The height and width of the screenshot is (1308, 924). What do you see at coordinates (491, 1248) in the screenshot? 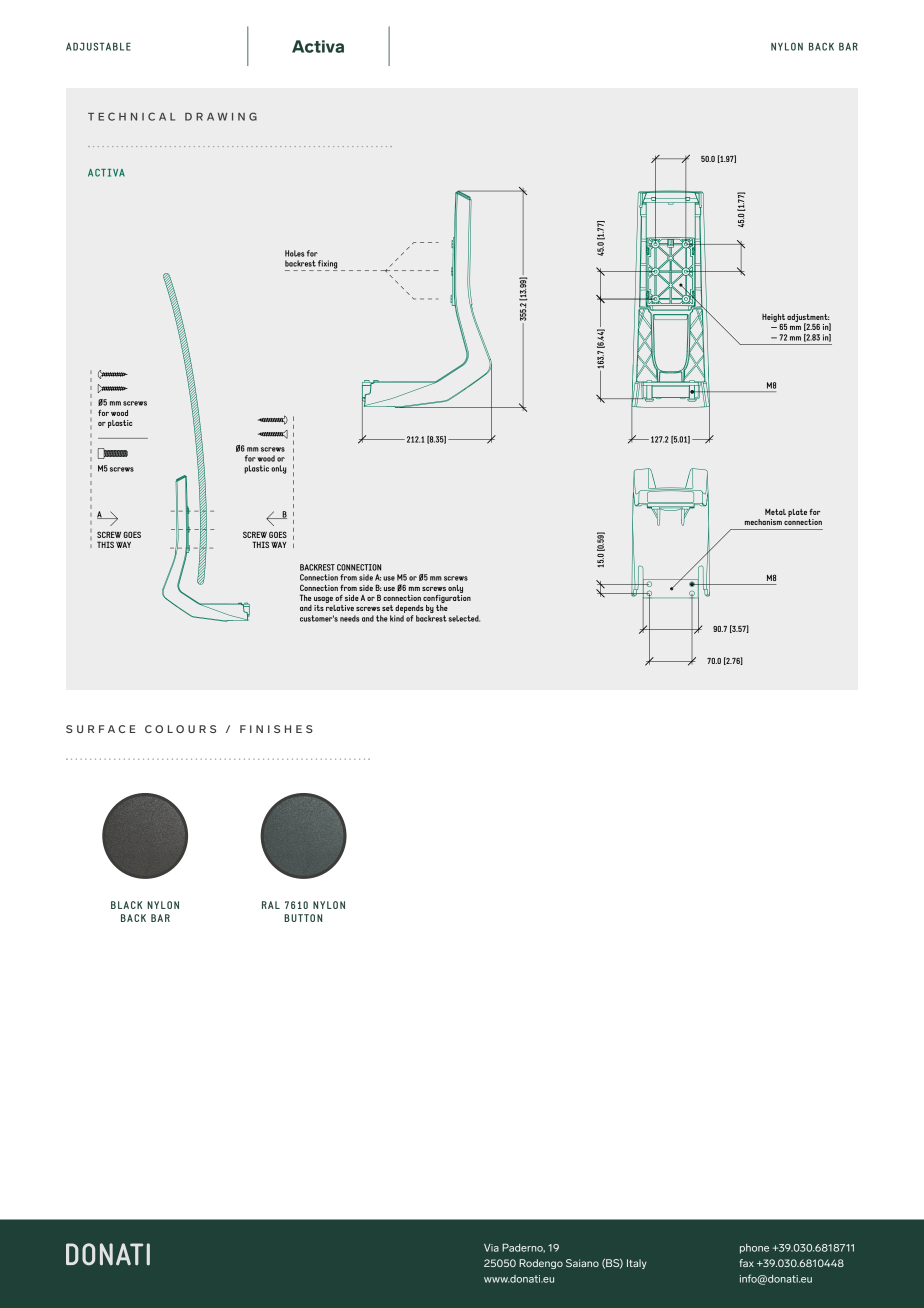
I see `Via` at bounding box center [491, 1248].
